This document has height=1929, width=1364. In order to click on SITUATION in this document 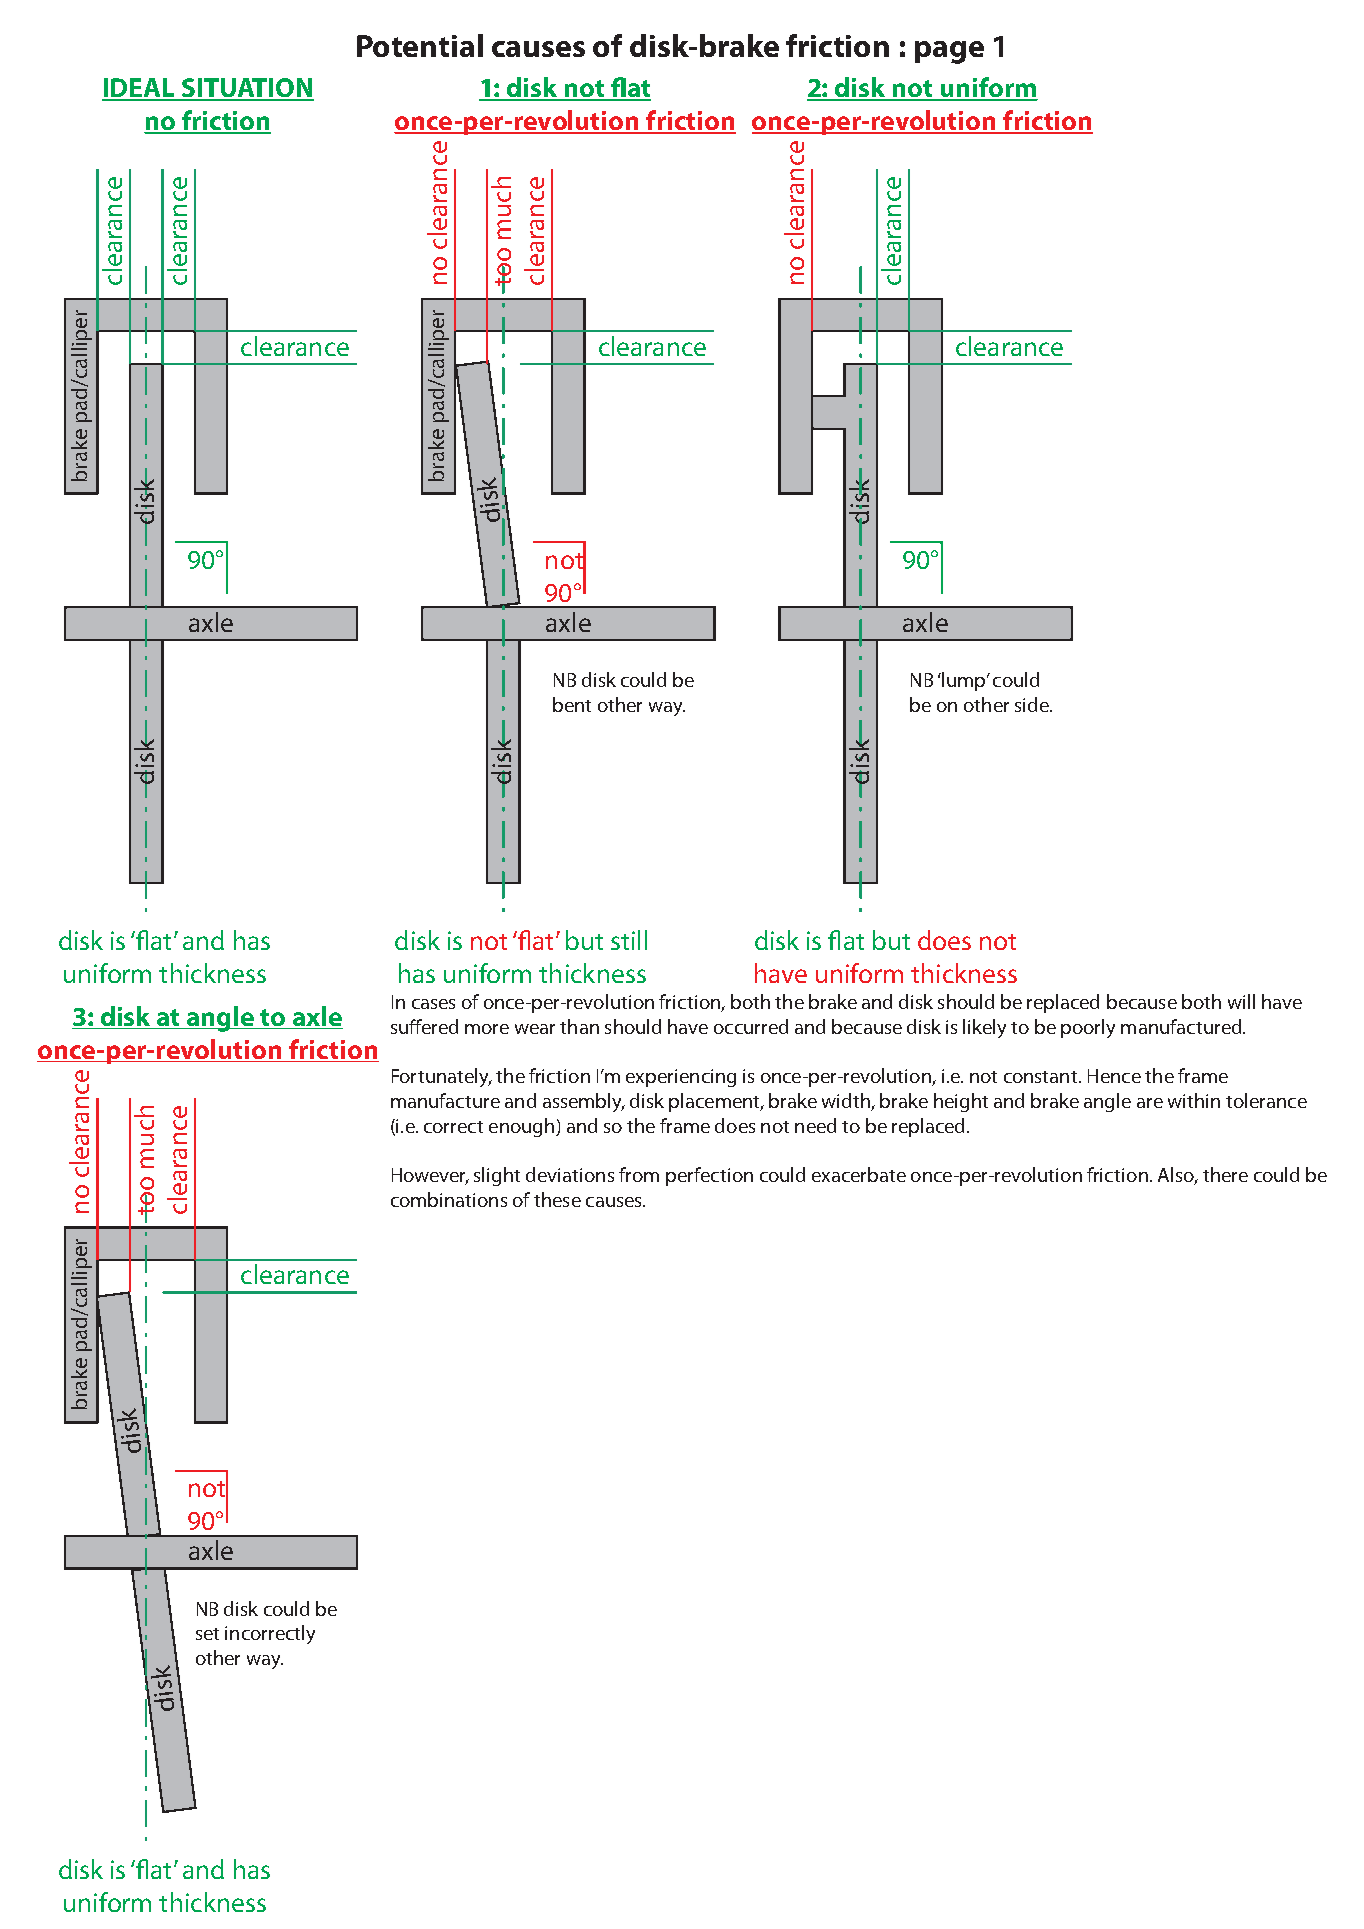, I will do `click(247, 89)`.
